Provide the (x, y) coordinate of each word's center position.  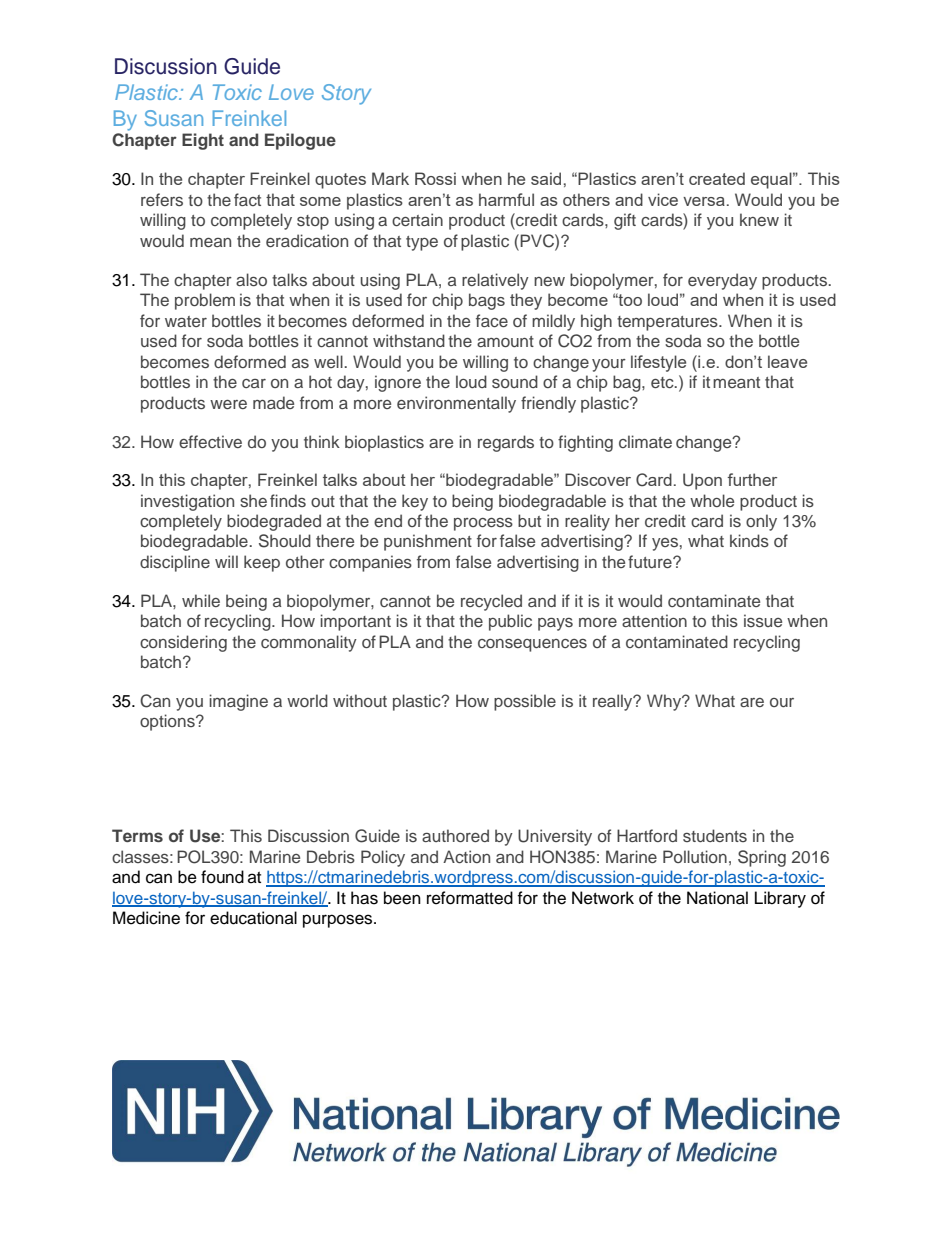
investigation (187, 502)
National (717, 898)
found (222, 877)
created (717, 178)
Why (665, 702)
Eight (203, 141)
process (483, 524)
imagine (238, 702)
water (186, 321)
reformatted (470, 898)
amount (505, 341)
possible (525, 702)
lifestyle (658, 363)
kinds (749, 540)
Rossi (435, 178)
